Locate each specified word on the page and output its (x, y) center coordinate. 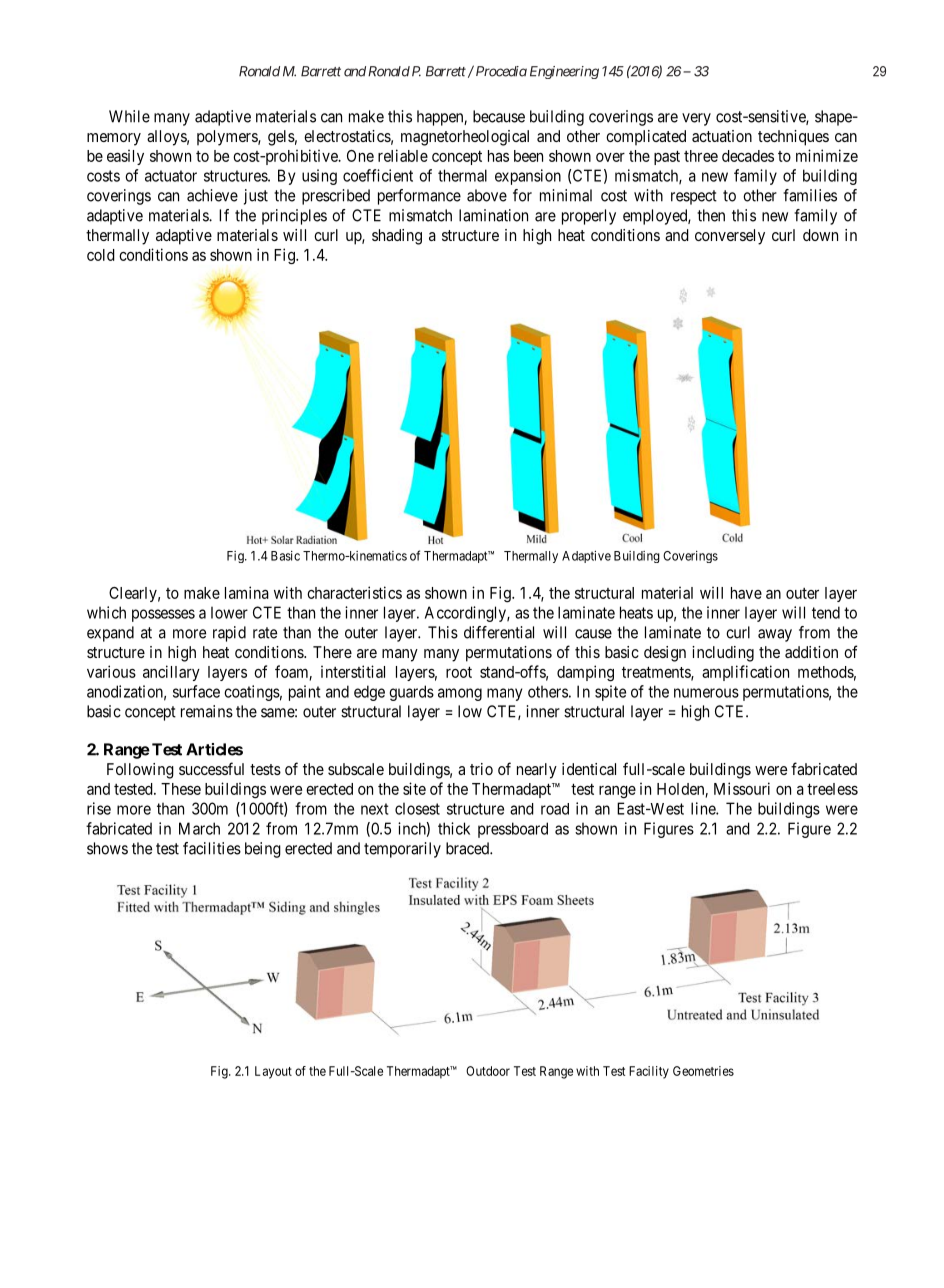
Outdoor (488, 1071)
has (498, 156)
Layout (273, 1072)
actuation (722, 136)
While (129, 116)
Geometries (703, 1071)
